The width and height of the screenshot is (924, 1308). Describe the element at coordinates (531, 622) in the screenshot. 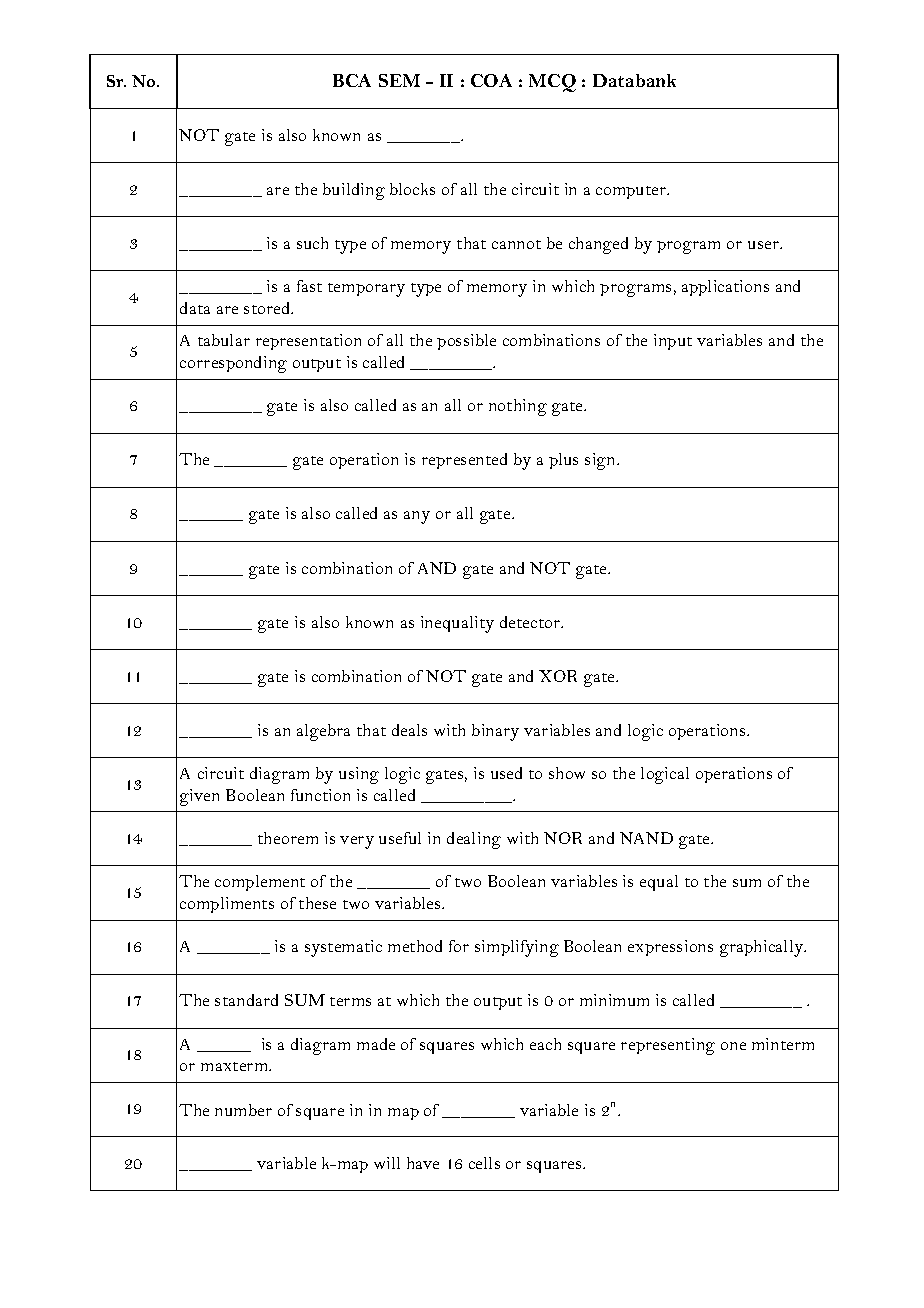

I see `detector` at that location.
